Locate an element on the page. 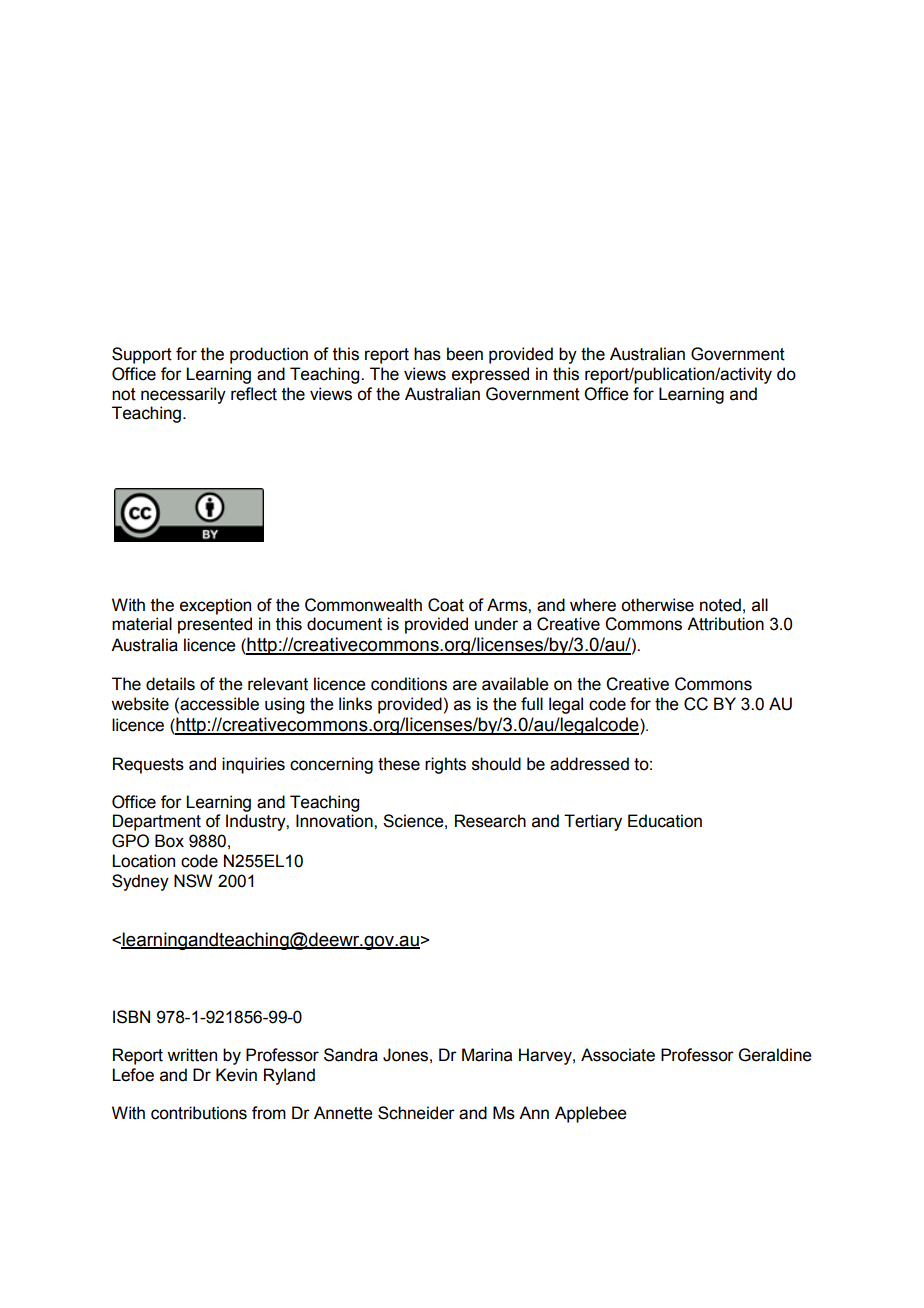 Image resolution: width=924 pixels, height=1308 pixels. contributions is located at coordinates (199, 1113).
